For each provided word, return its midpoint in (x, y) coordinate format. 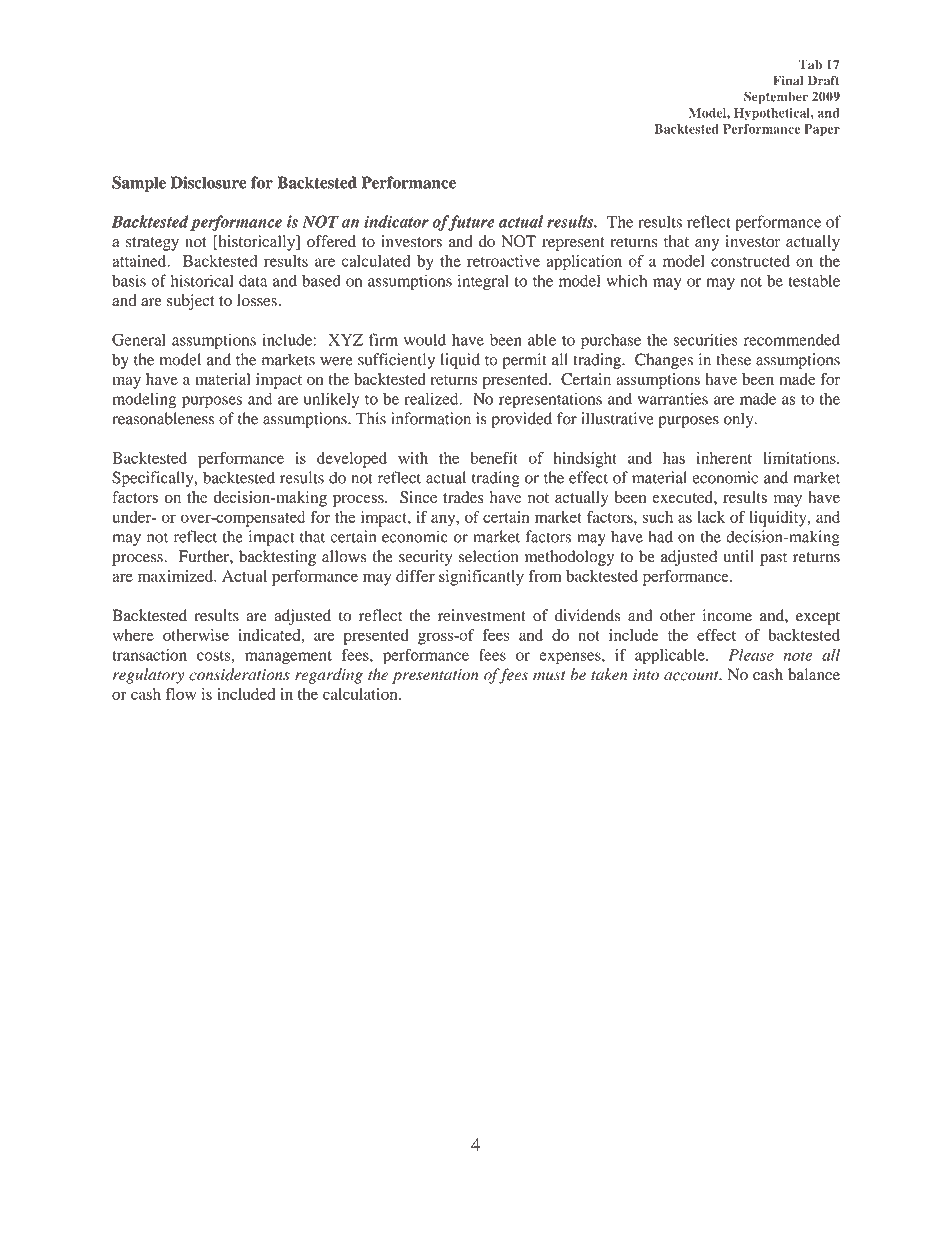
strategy (152, 244)
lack (711, 517)
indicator (396, 221)
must (549, 676)
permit (524, 361)
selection (489, 556)
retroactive (503, 261)
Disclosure (209, 182)
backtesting (277, 558)
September (776, 97)
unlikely (331, 400)
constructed (750, 261)
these (733, 359)
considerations (239, 674)
